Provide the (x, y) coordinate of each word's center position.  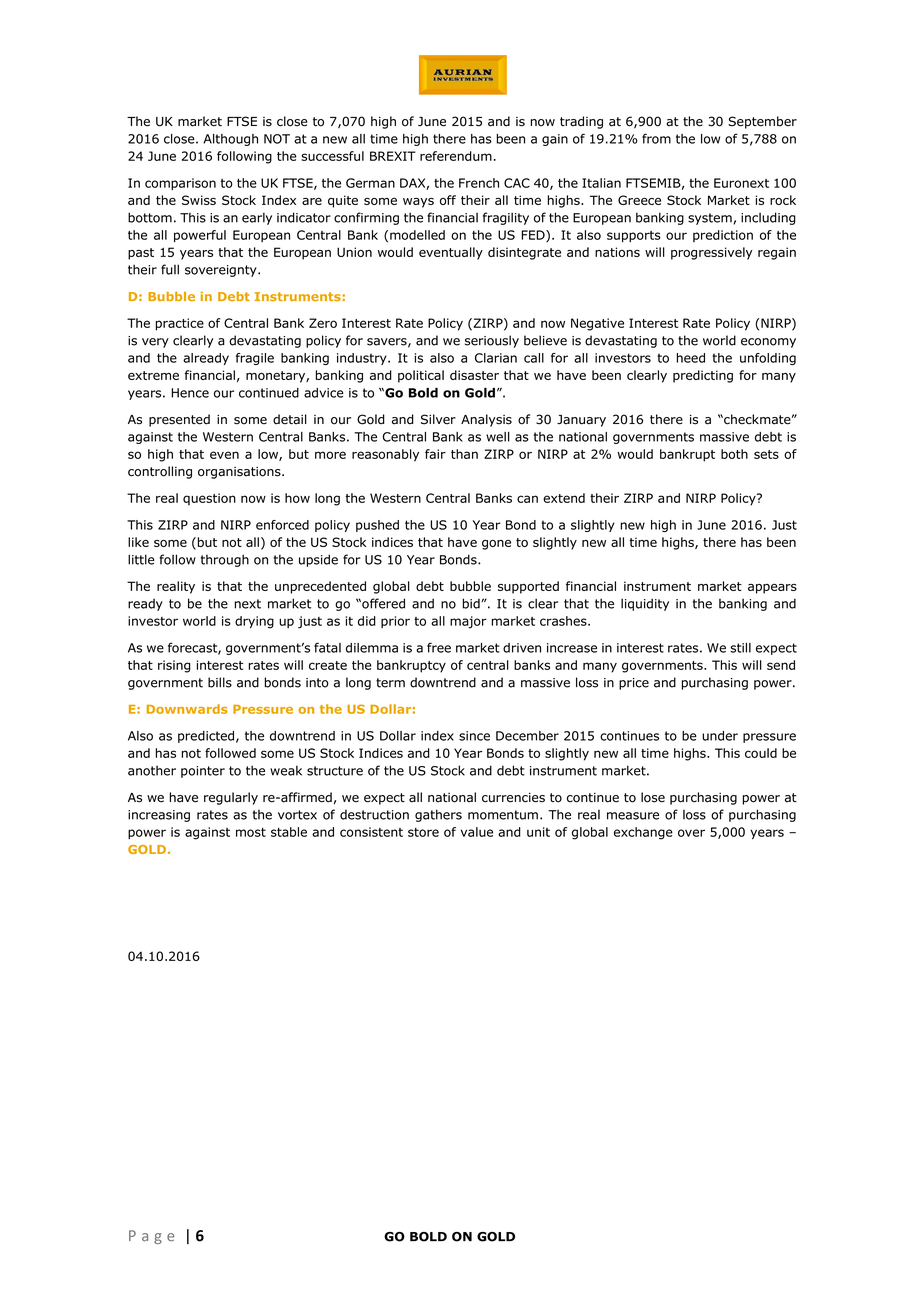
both (734, 454)
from (656, 138)
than (464, 454)
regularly (231, 798)
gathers (438, 815)
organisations (240, 473)
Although (230, 140)
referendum (456, 156)
